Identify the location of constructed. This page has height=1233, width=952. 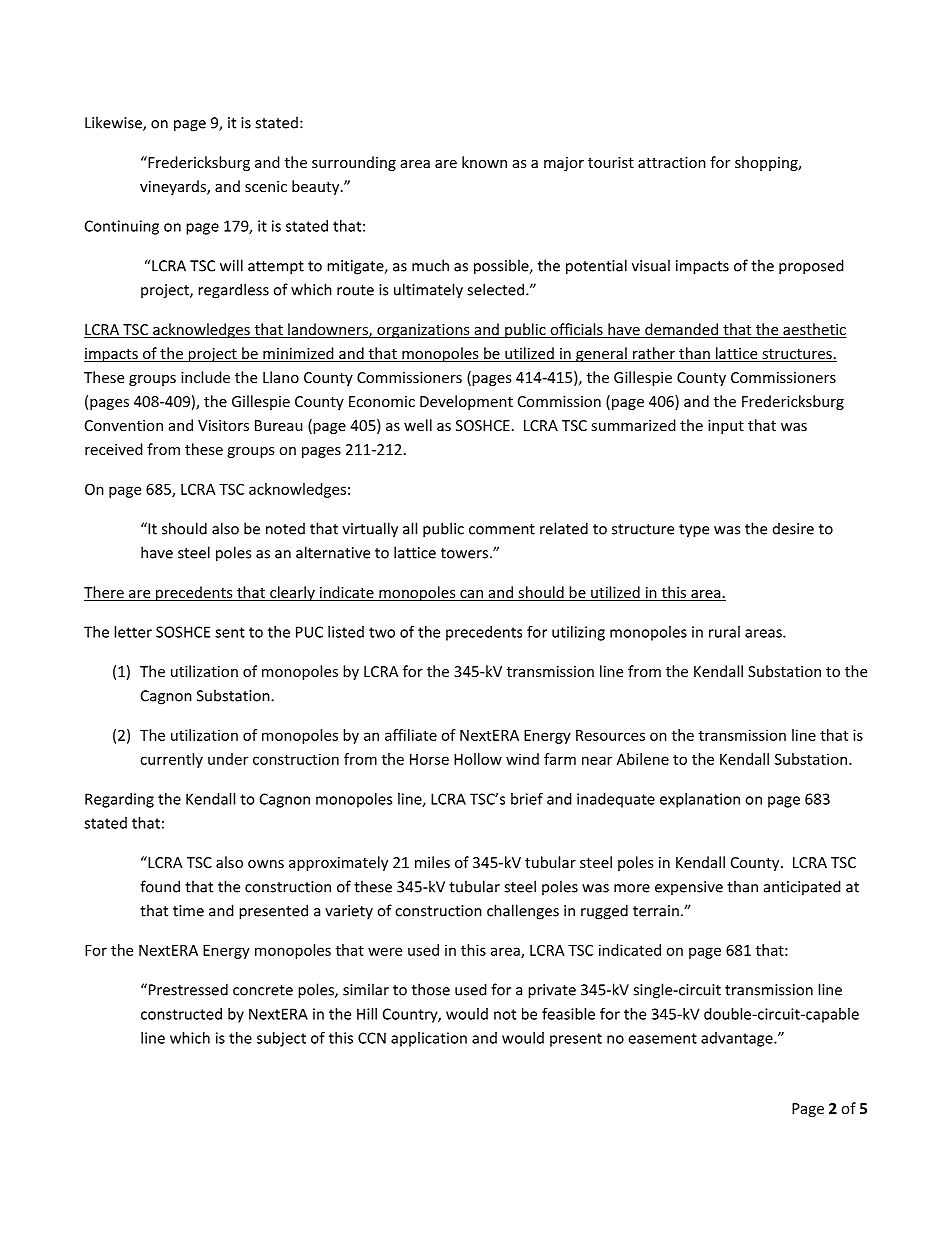
(181, 1014).
